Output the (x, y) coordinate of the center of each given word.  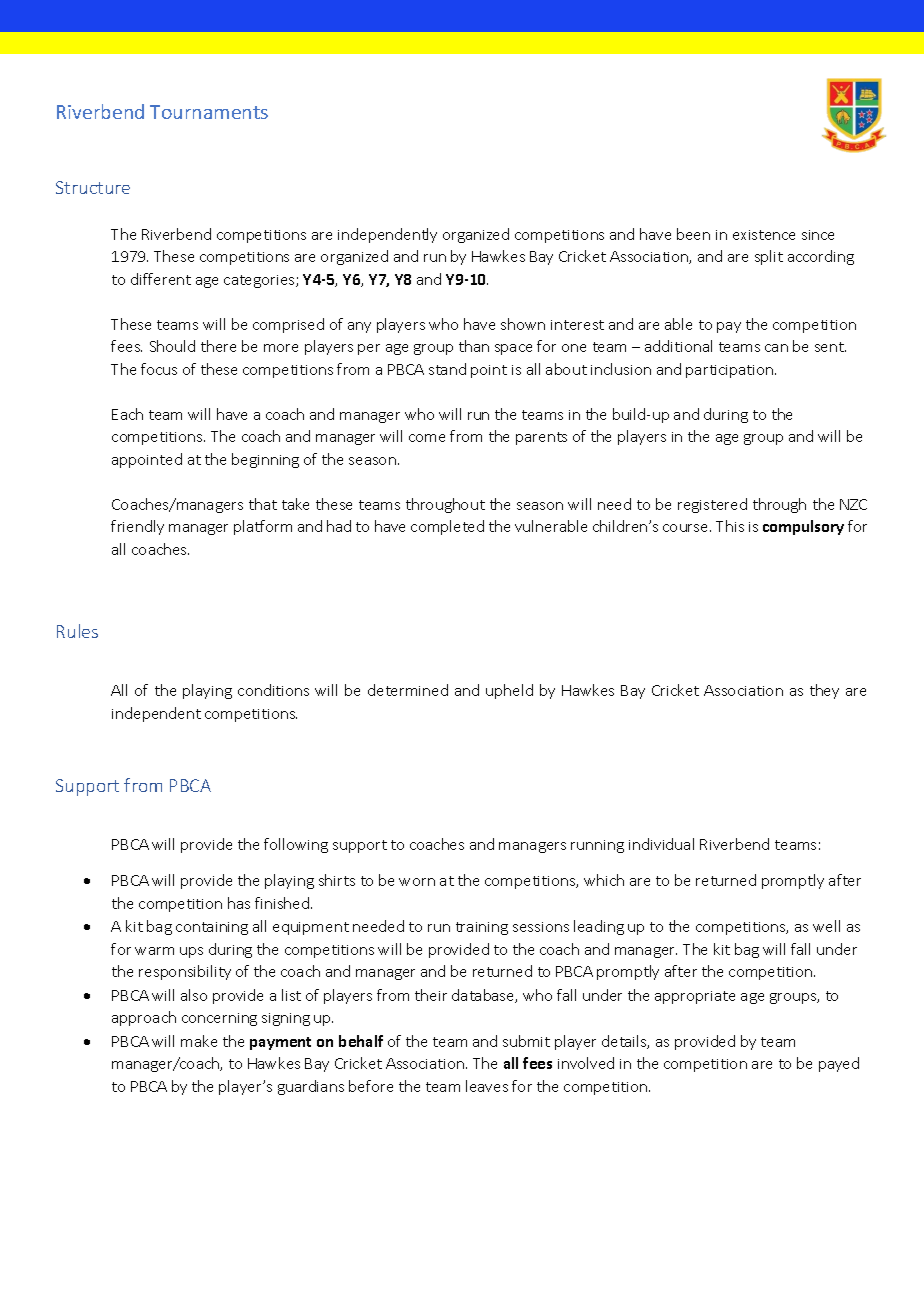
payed (839, 1064)
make (199, 1041)
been (693, 234)
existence (764, 235)
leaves (487, 1086)
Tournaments (209, 112)
